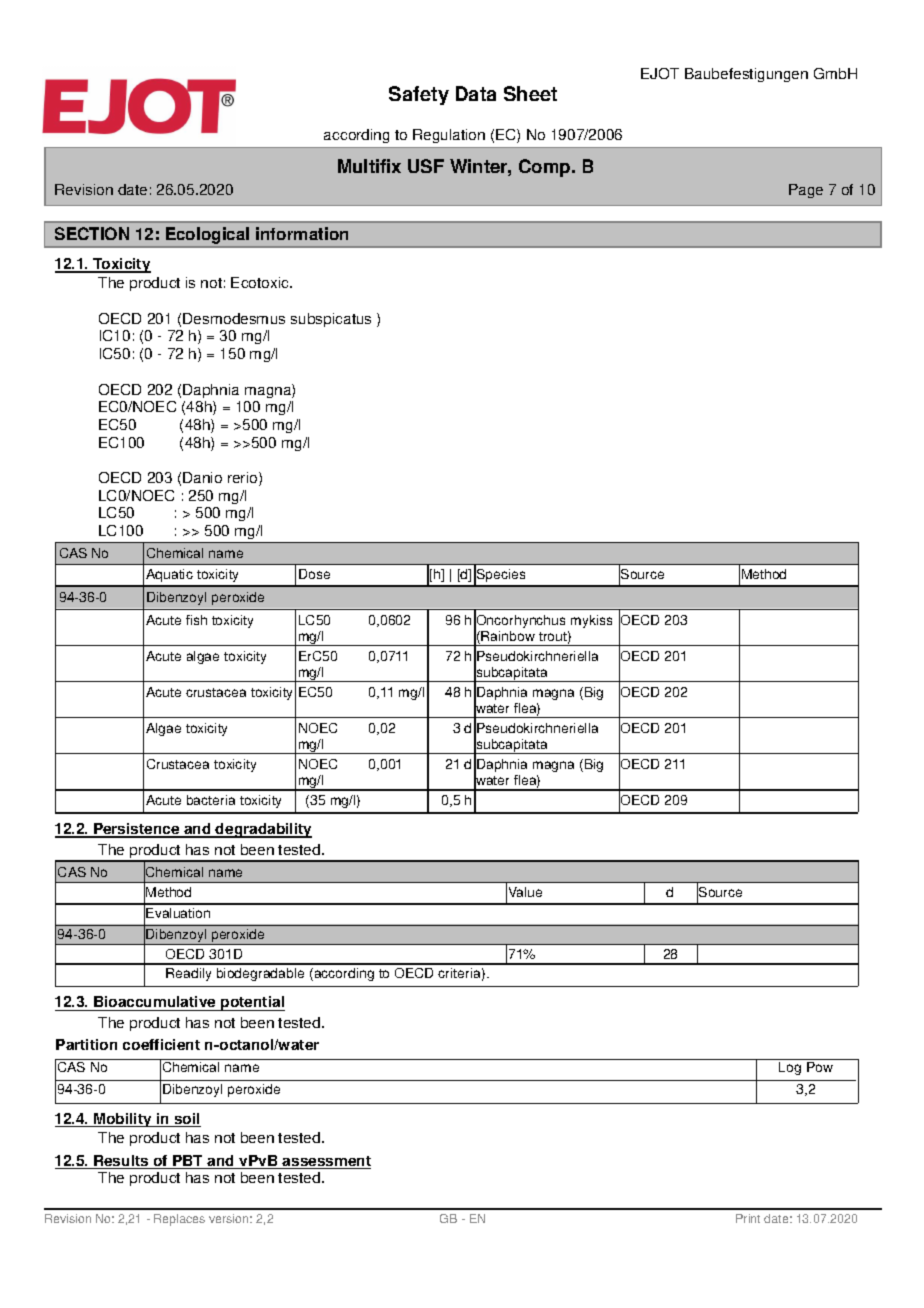 Image resolution: width=924 pixels, height=1308 pixels. What do you see at coordinates (244, 479) in the screenshot?
I see `rerio` at bounding box center [244, 479].
